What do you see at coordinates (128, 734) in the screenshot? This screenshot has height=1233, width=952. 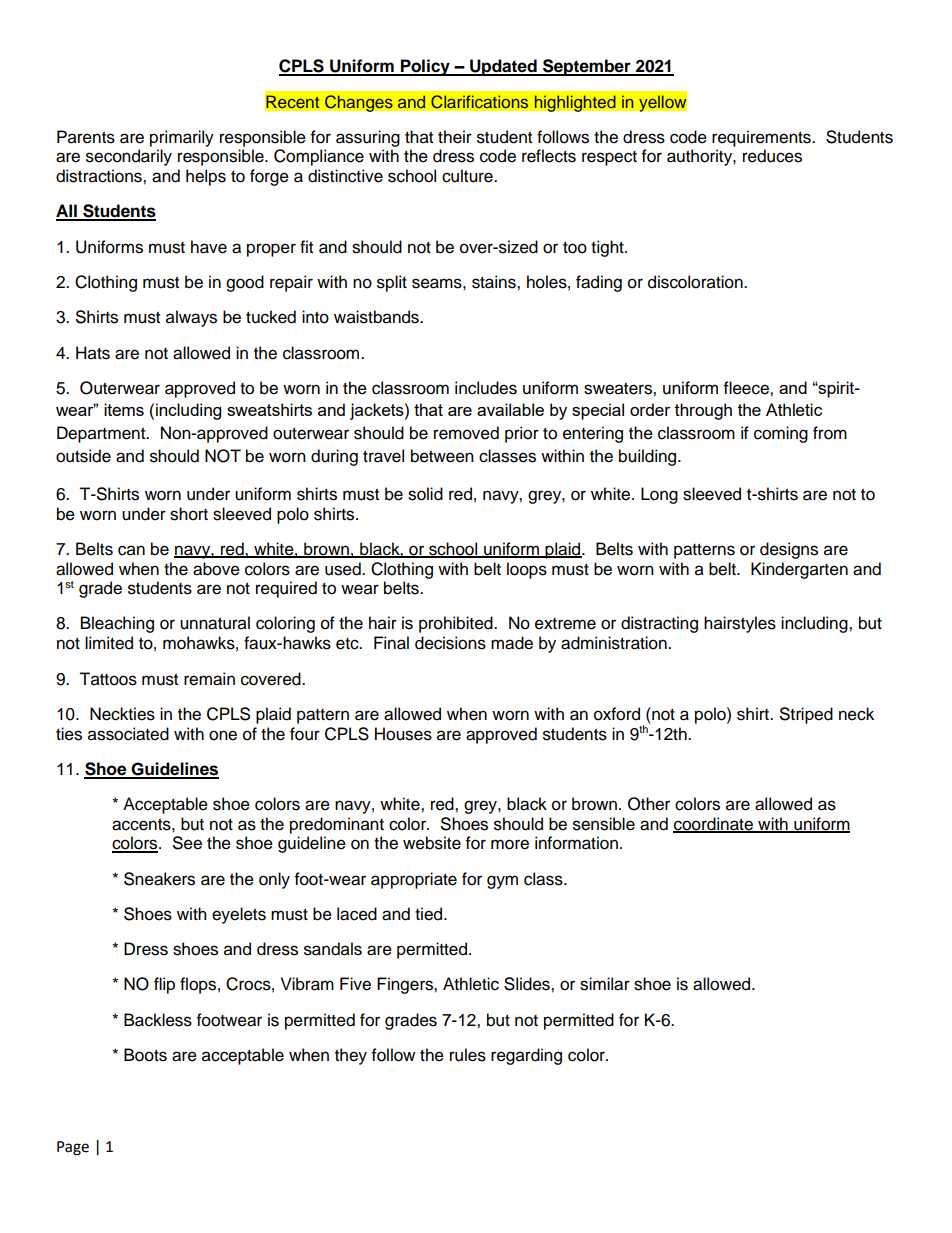 I see `associated` at bounding box center [128, 734].
